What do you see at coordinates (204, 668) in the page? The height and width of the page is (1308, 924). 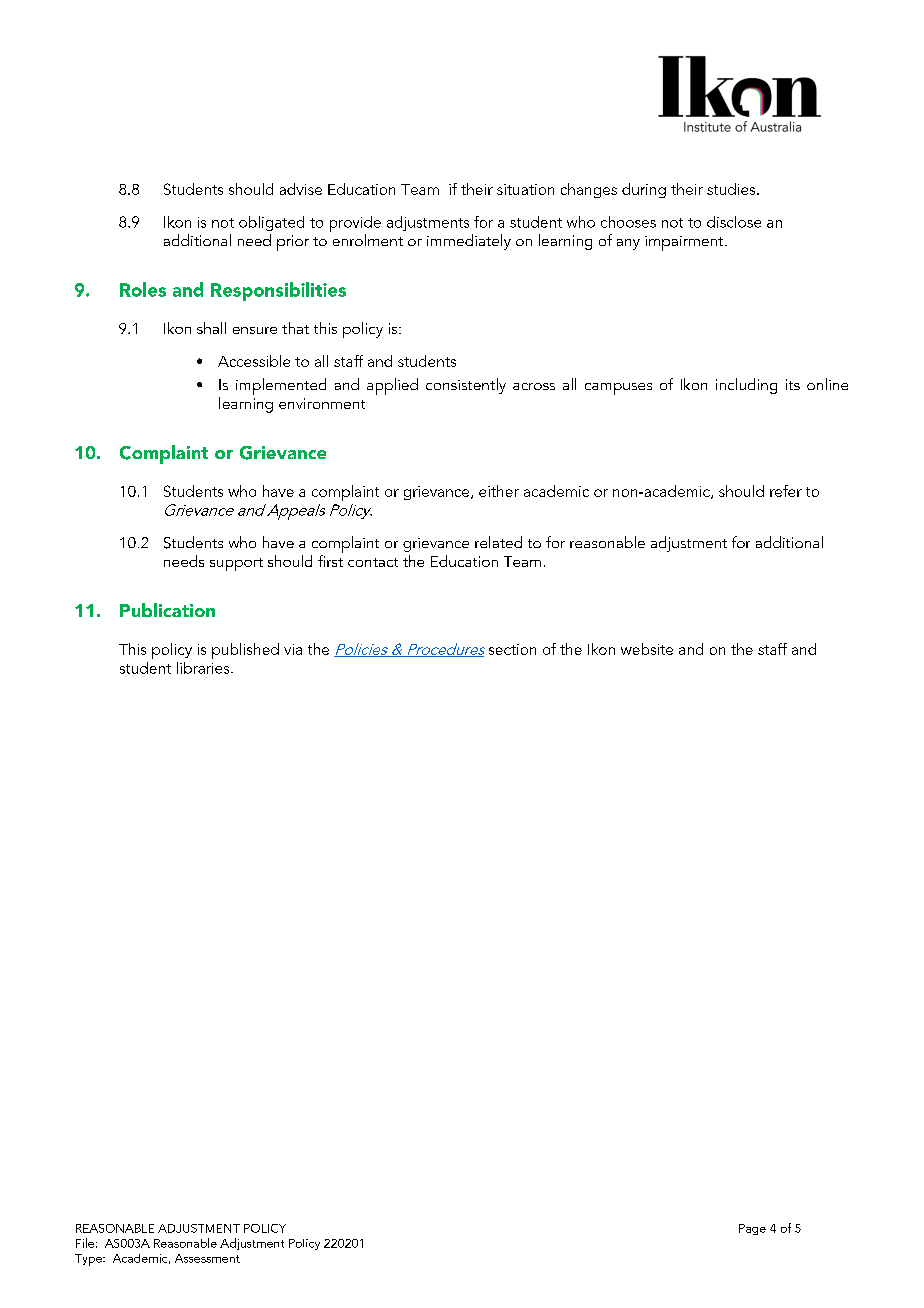 I see `libraries` at bounding box center [204, 668].
